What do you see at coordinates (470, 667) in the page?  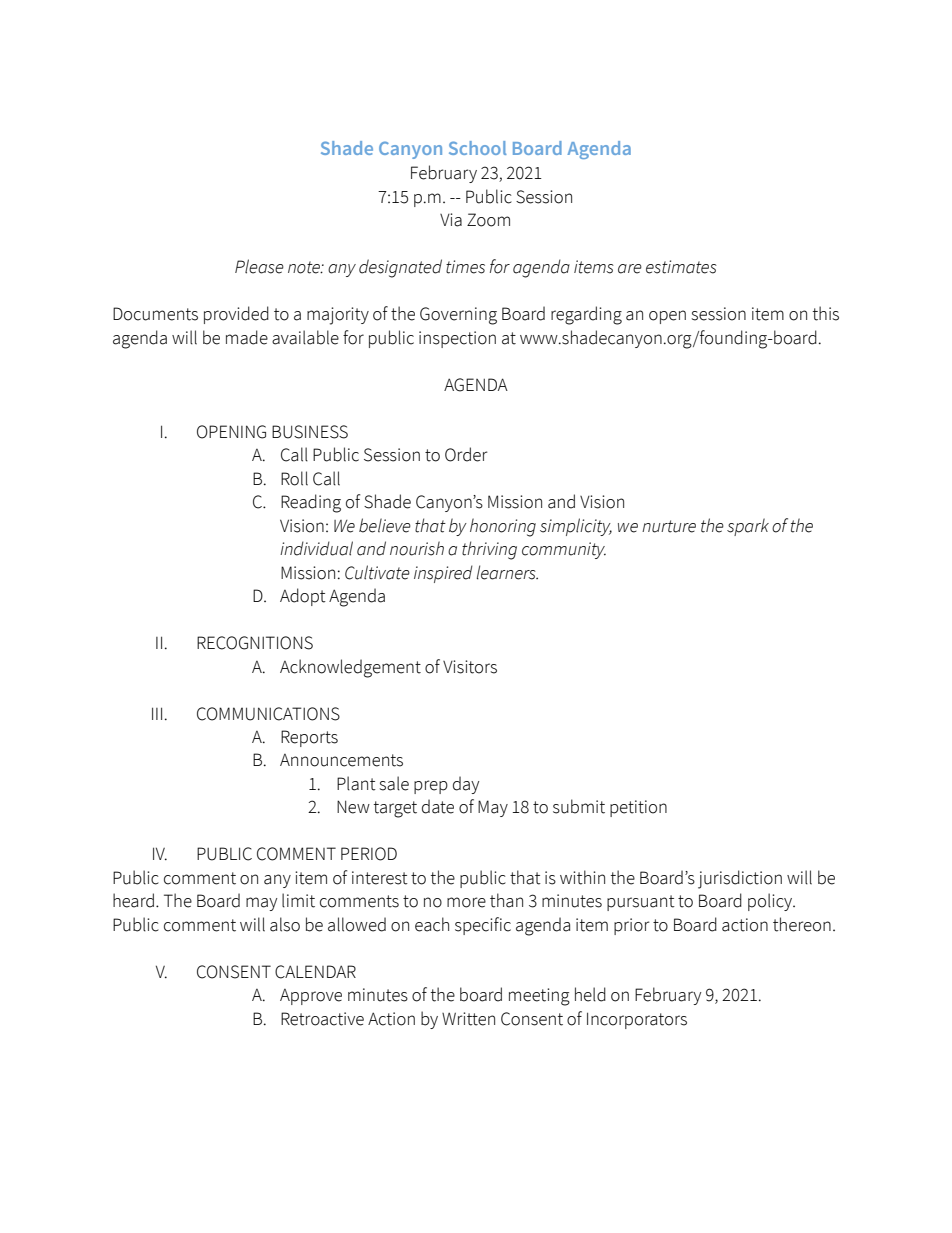 I see `Visitors` at bounding box center [470, 667].
